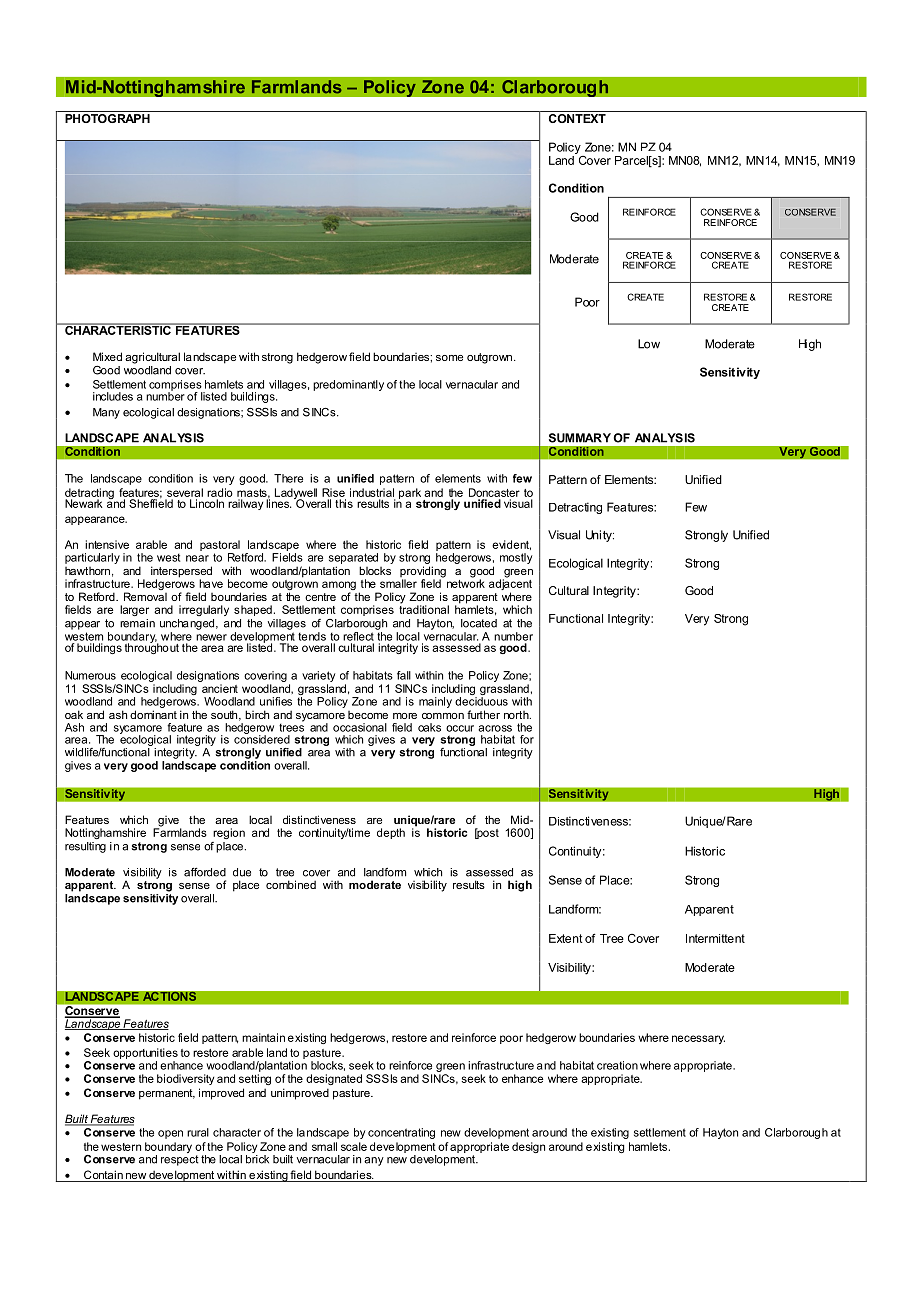  What do you see at coordinates (577, 118) in the image?
I see `CONTEXT` at bounding box center [577, 118].
